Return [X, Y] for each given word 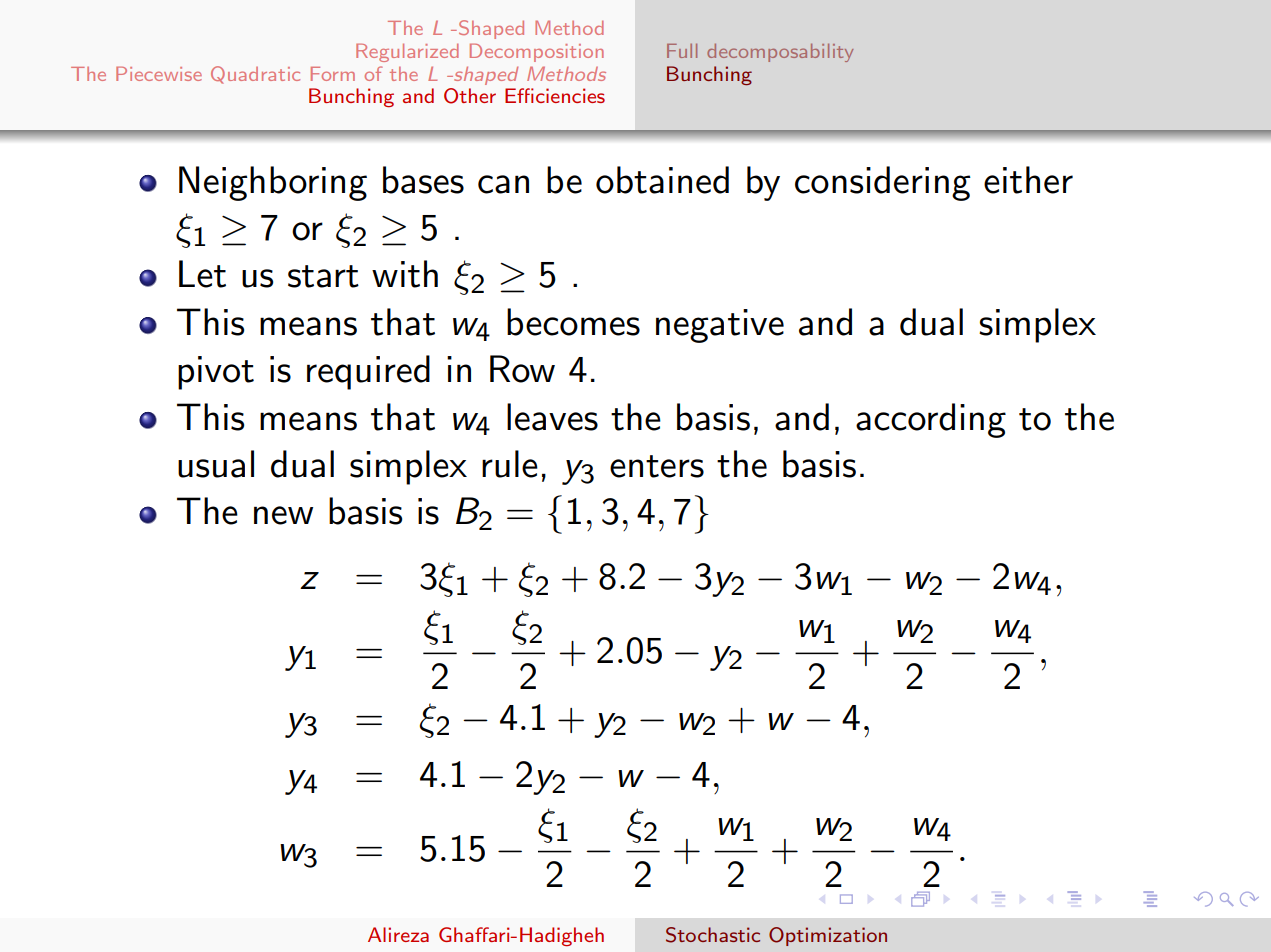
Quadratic [255, 75]
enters [657, 466]
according [931, 420]
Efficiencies [555, 95]
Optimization [828, 936]
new [283, 515]
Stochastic [713, 935]
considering [883, 183]
